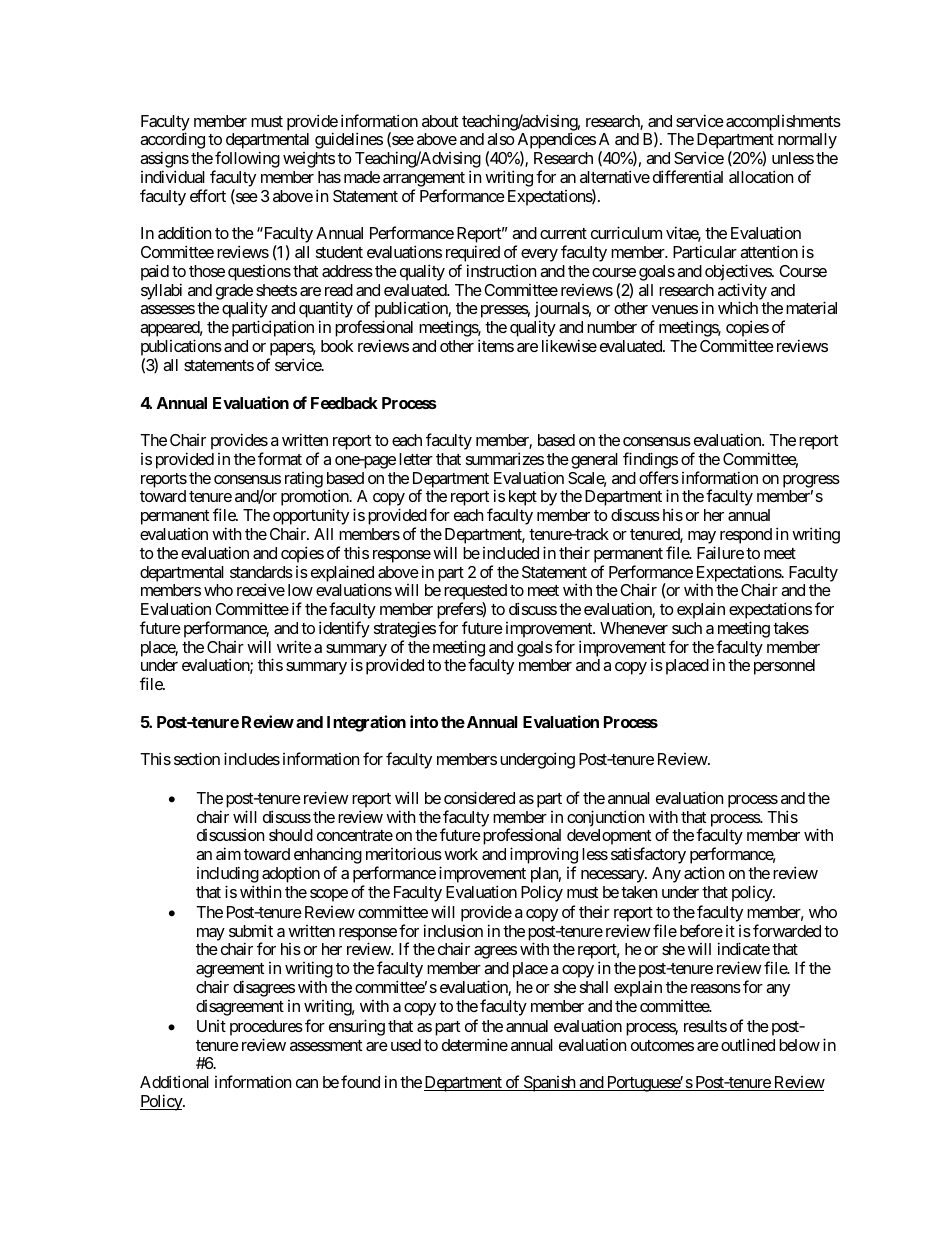 The width and height of the screenshot is (952, 1233). What do you see at coordinates (406, 1045) in the screenshot?
I see `used` at bounding box center [406, 1045].
